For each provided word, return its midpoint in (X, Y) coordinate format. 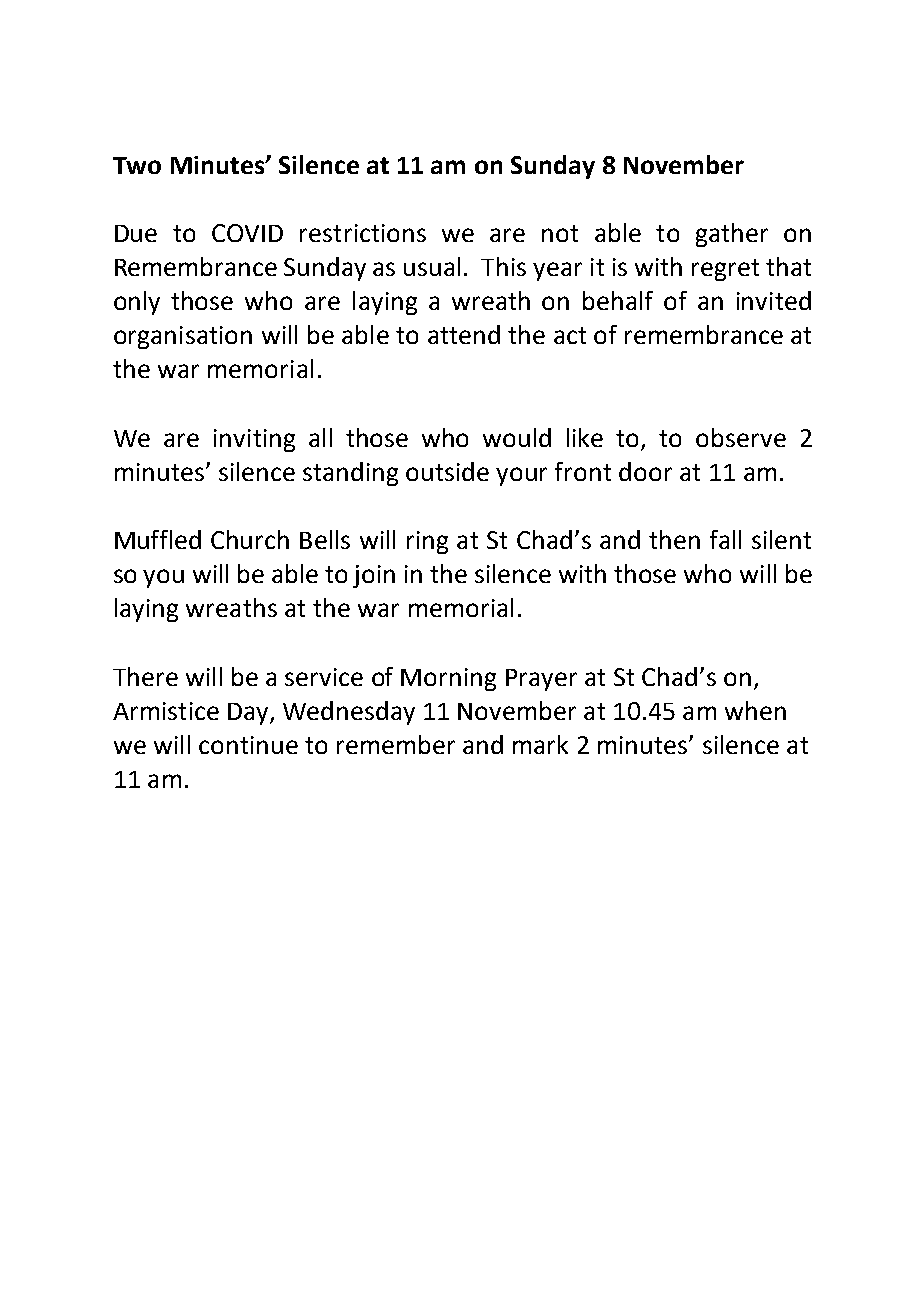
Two (137, 165)
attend (464, 334)
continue (248, 745)
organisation (183, 337)
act (570, 335)
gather (732, 235)
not (560, 233)
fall (725, 539)
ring (427, 542)
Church (250, 539)
